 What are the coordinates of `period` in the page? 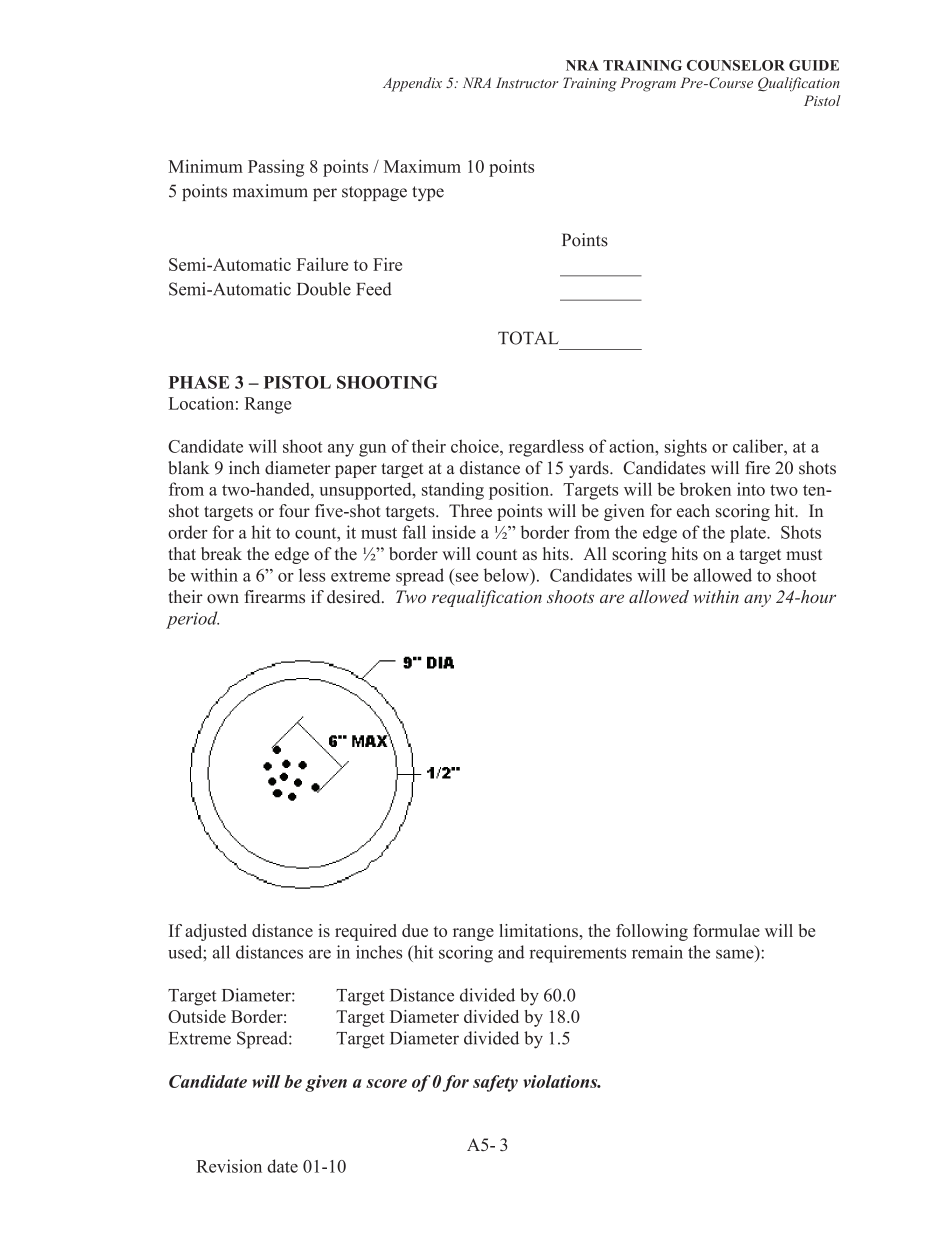 It's located at (192, 620).
